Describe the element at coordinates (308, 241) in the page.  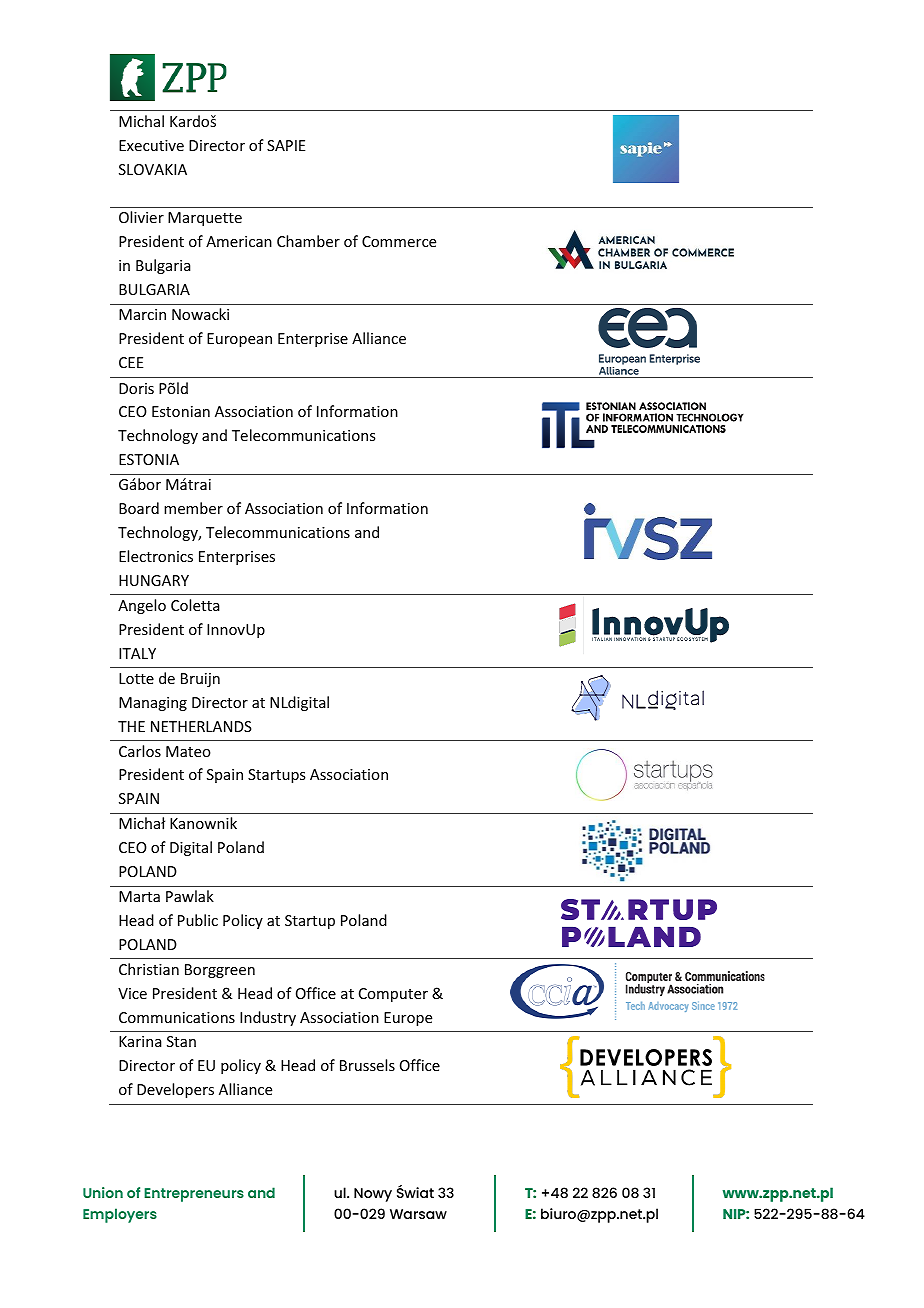
I see `Chamber` at that location.
